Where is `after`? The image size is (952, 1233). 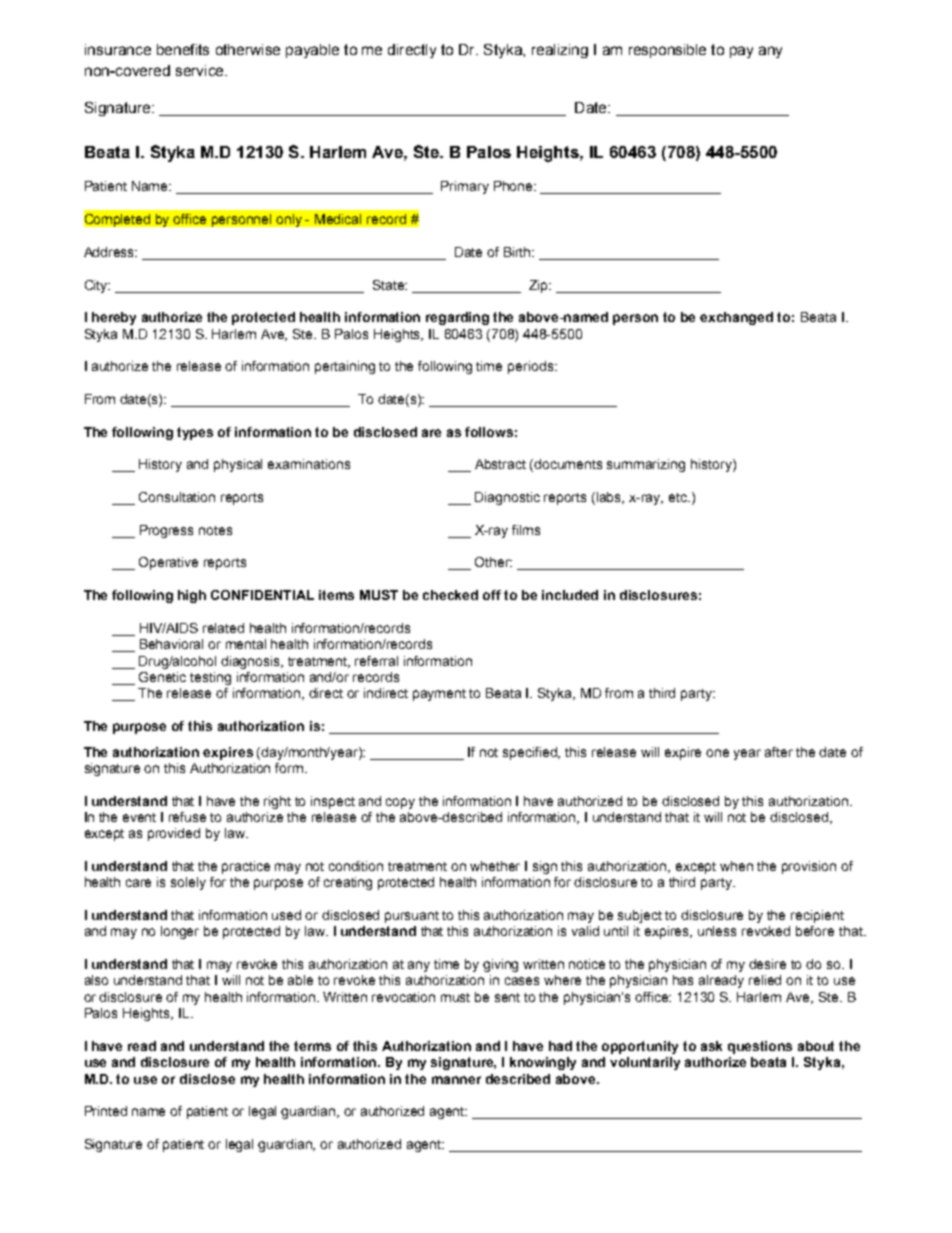
after is located at coordinates (779, 752).
